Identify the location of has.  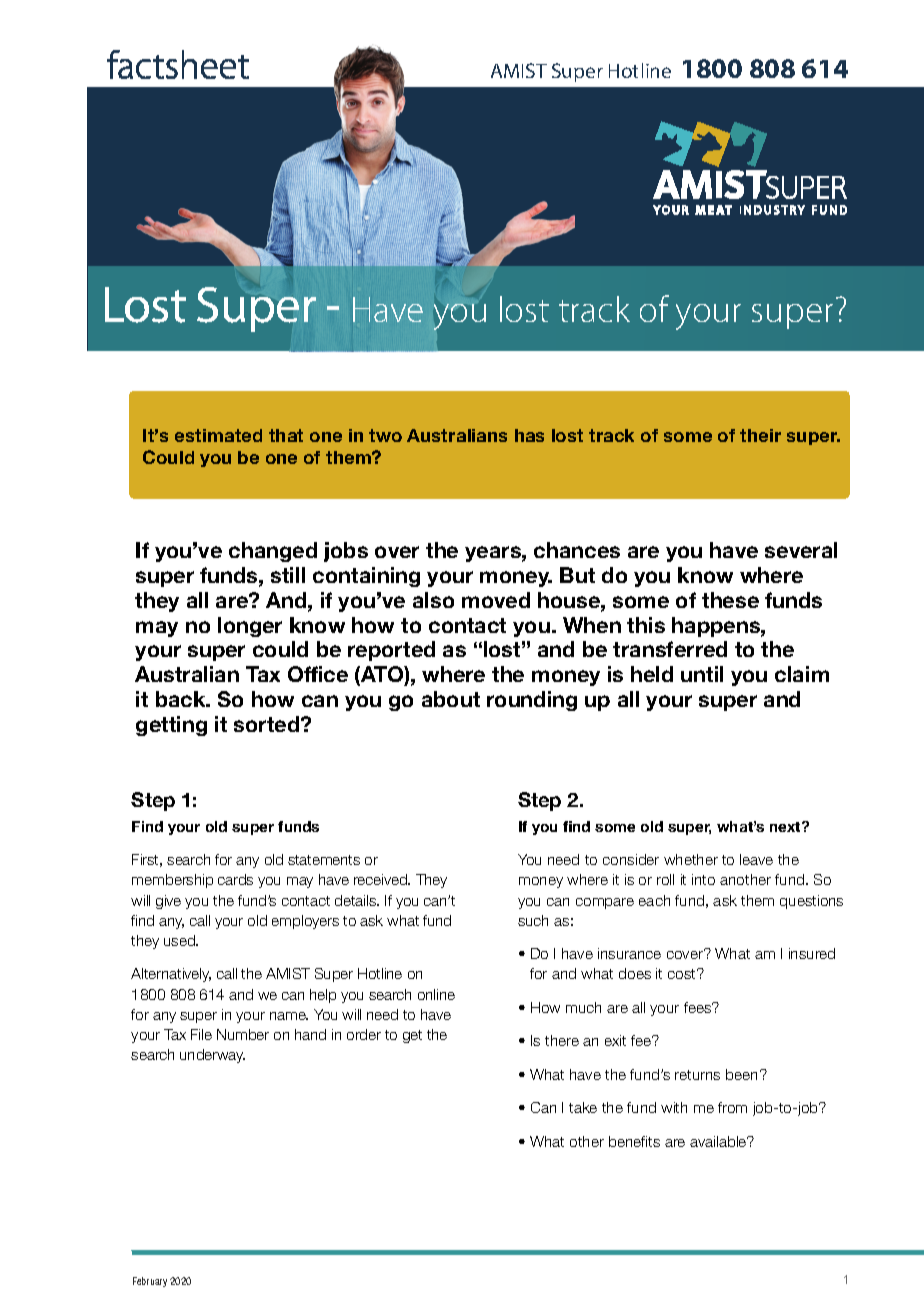
(529, 435).
